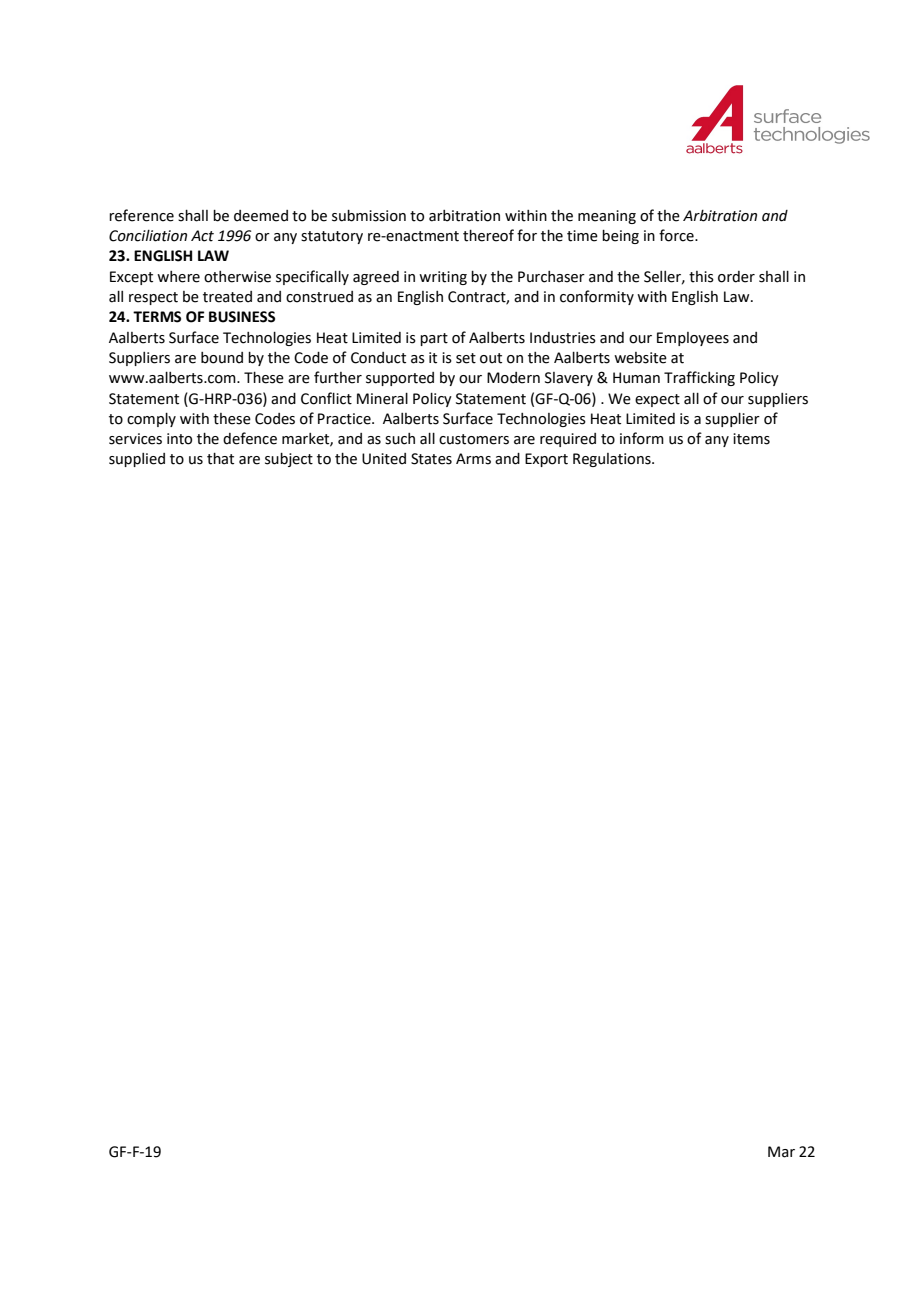 This screenshot has height=1308, width=924. What do you see at coordinates (443, 278) in the screenshot?
I see `writing` at bounding box center [443, 278].
